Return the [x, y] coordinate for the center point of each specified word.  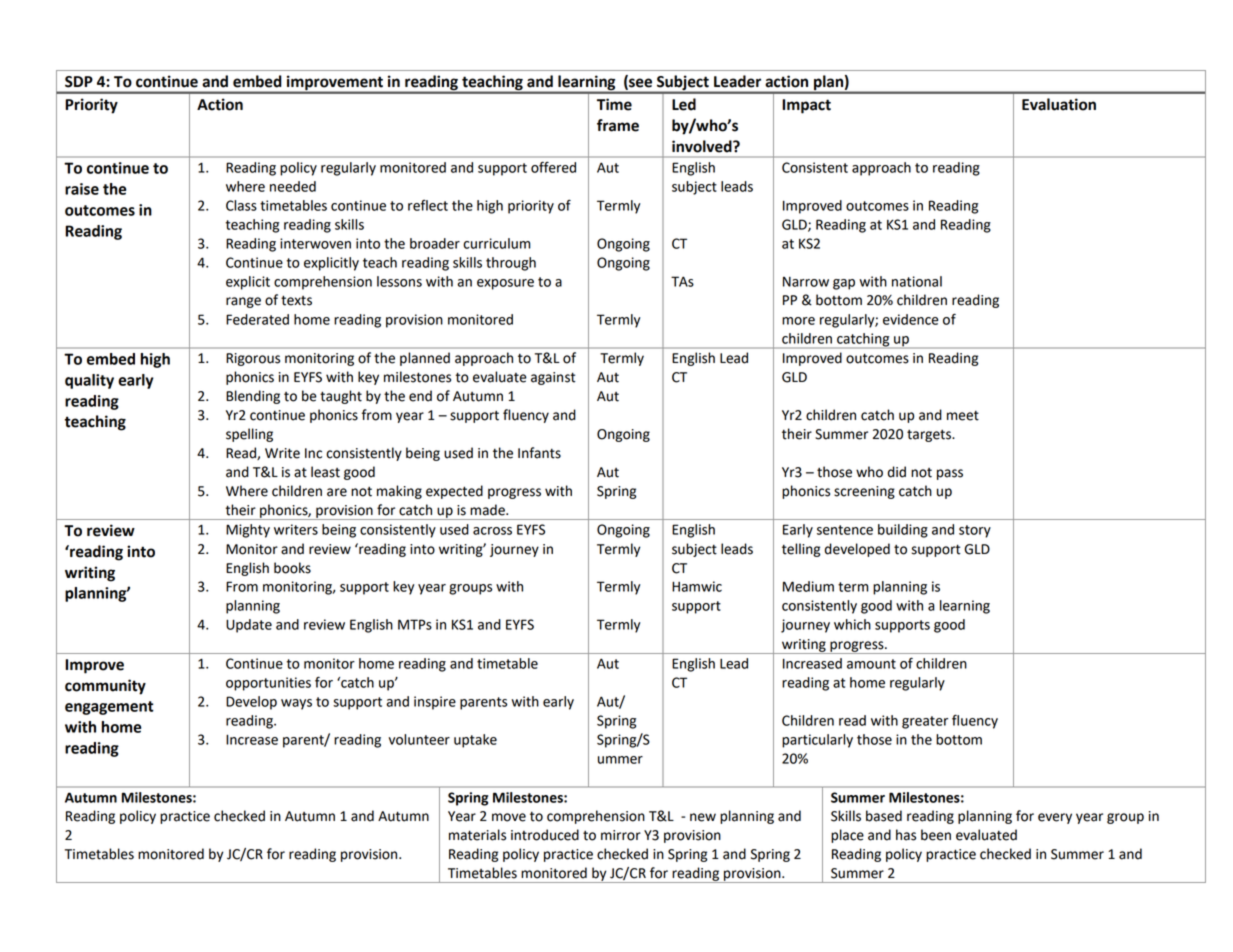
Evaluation [1059, 104]
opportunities [268, 684]
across [492, 531]
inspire [435, 703]
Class [241, 205]
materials [477, 835]
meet [963, 415]
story [975, 531]
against [553, 378]
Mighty [248, 531]
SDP [79, 82]
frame [618, 125]
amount [871, 664]
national [917, 281]
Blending [253, 397]
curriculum [496, 243]
